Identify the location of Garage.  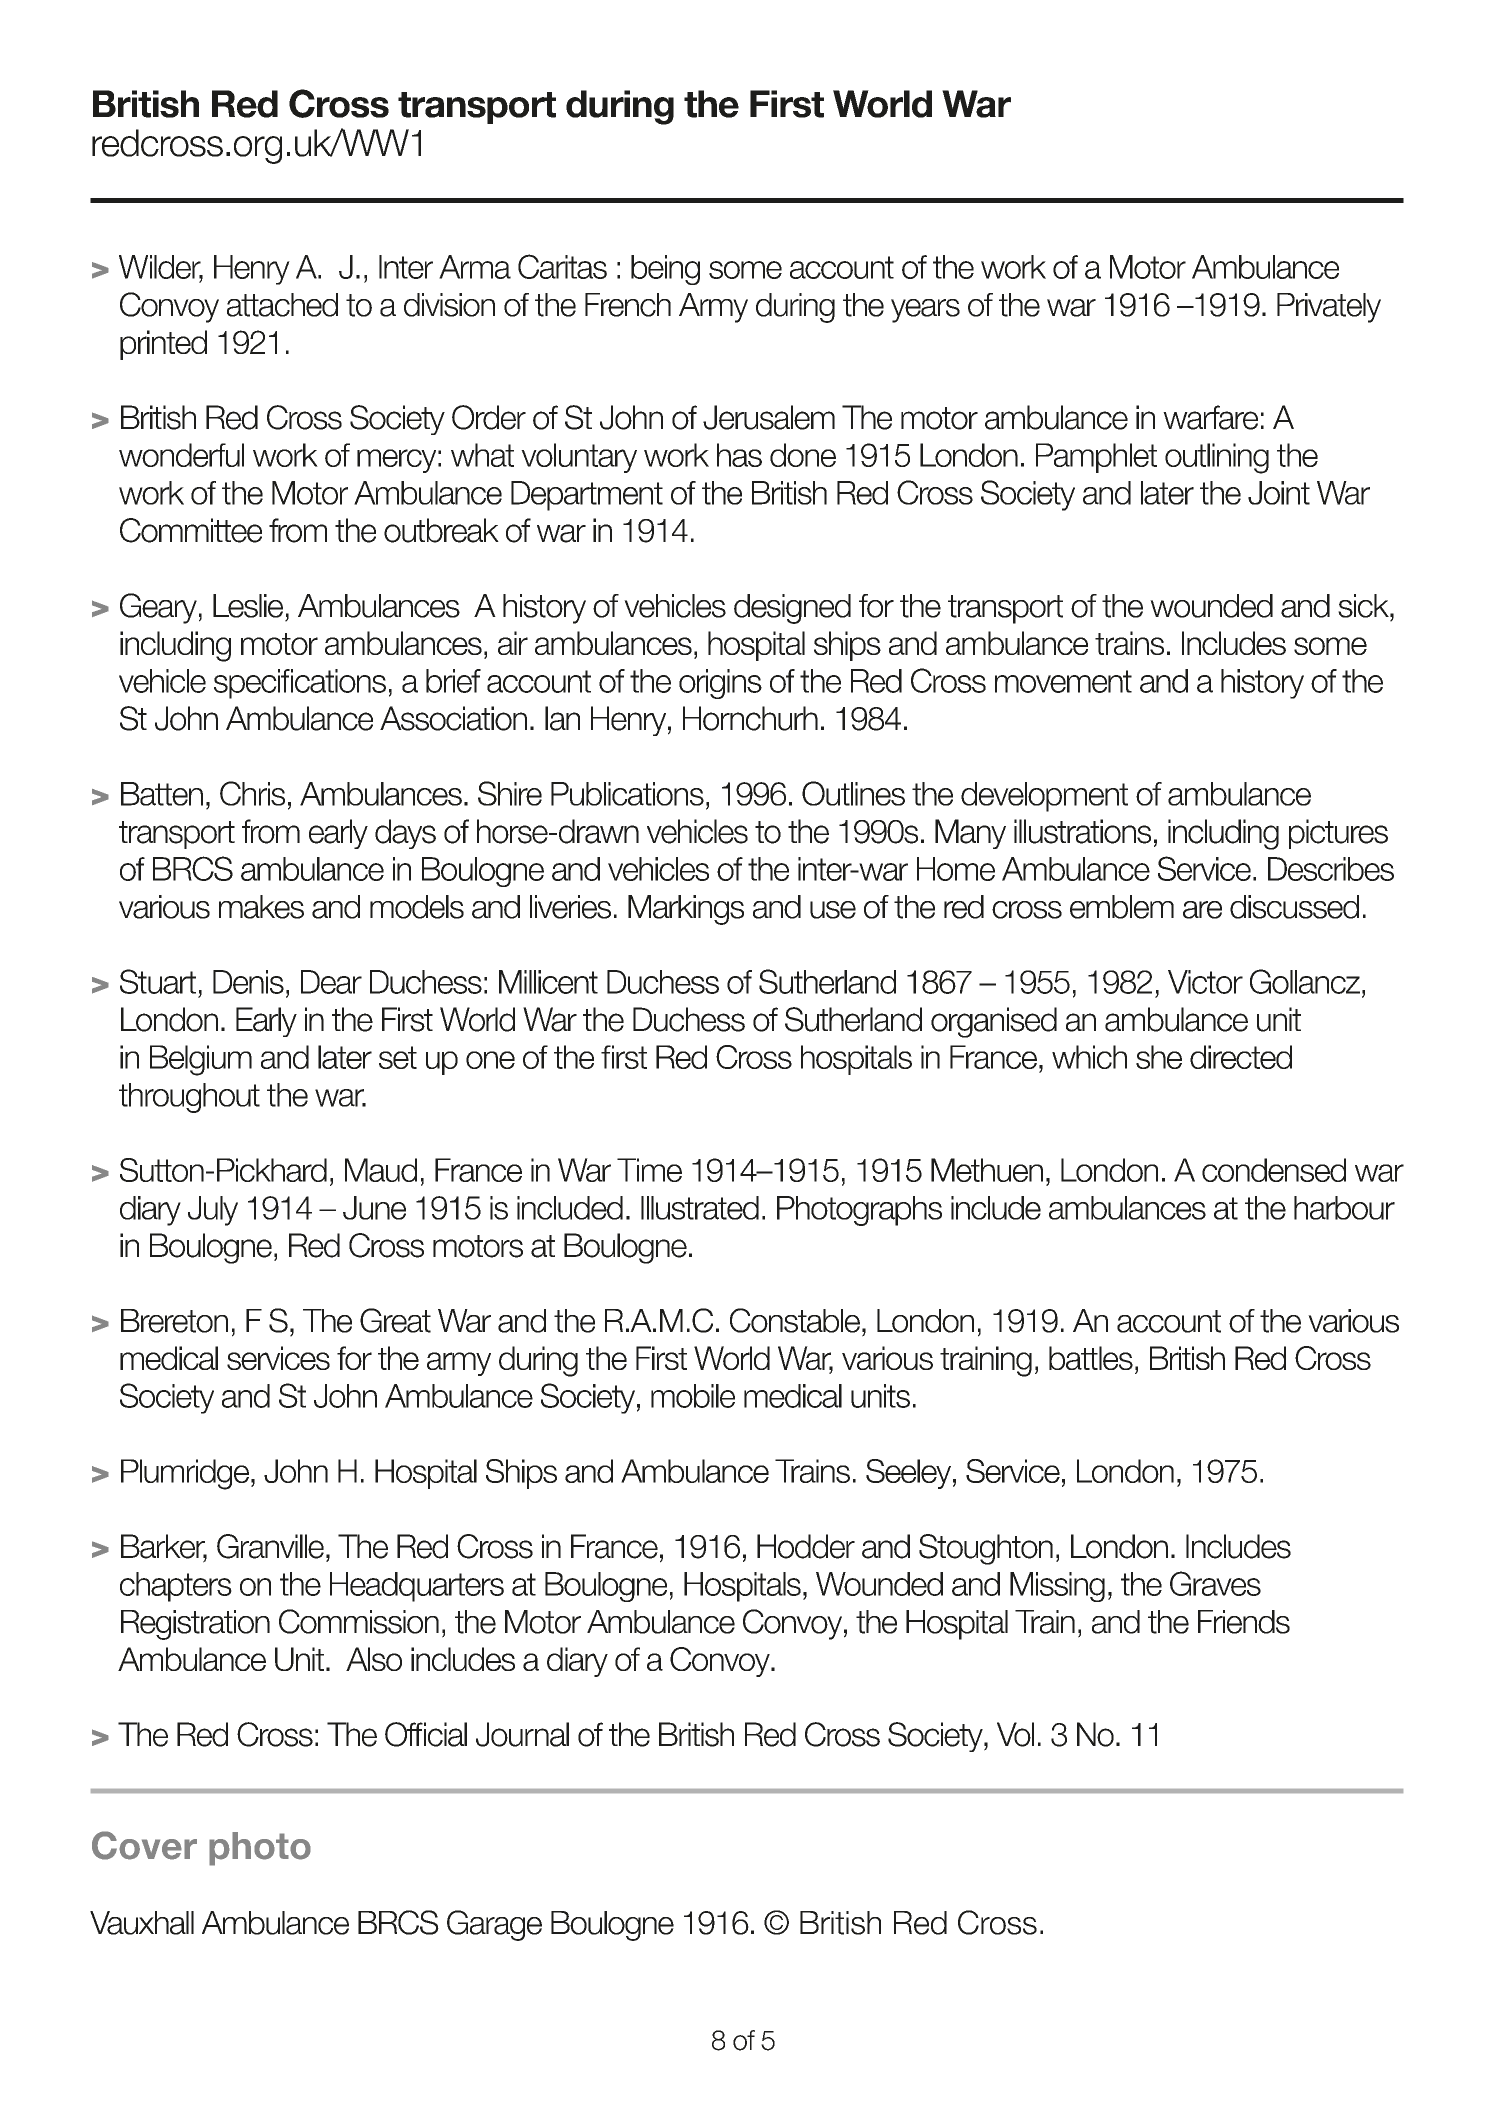
(494, 1925).
